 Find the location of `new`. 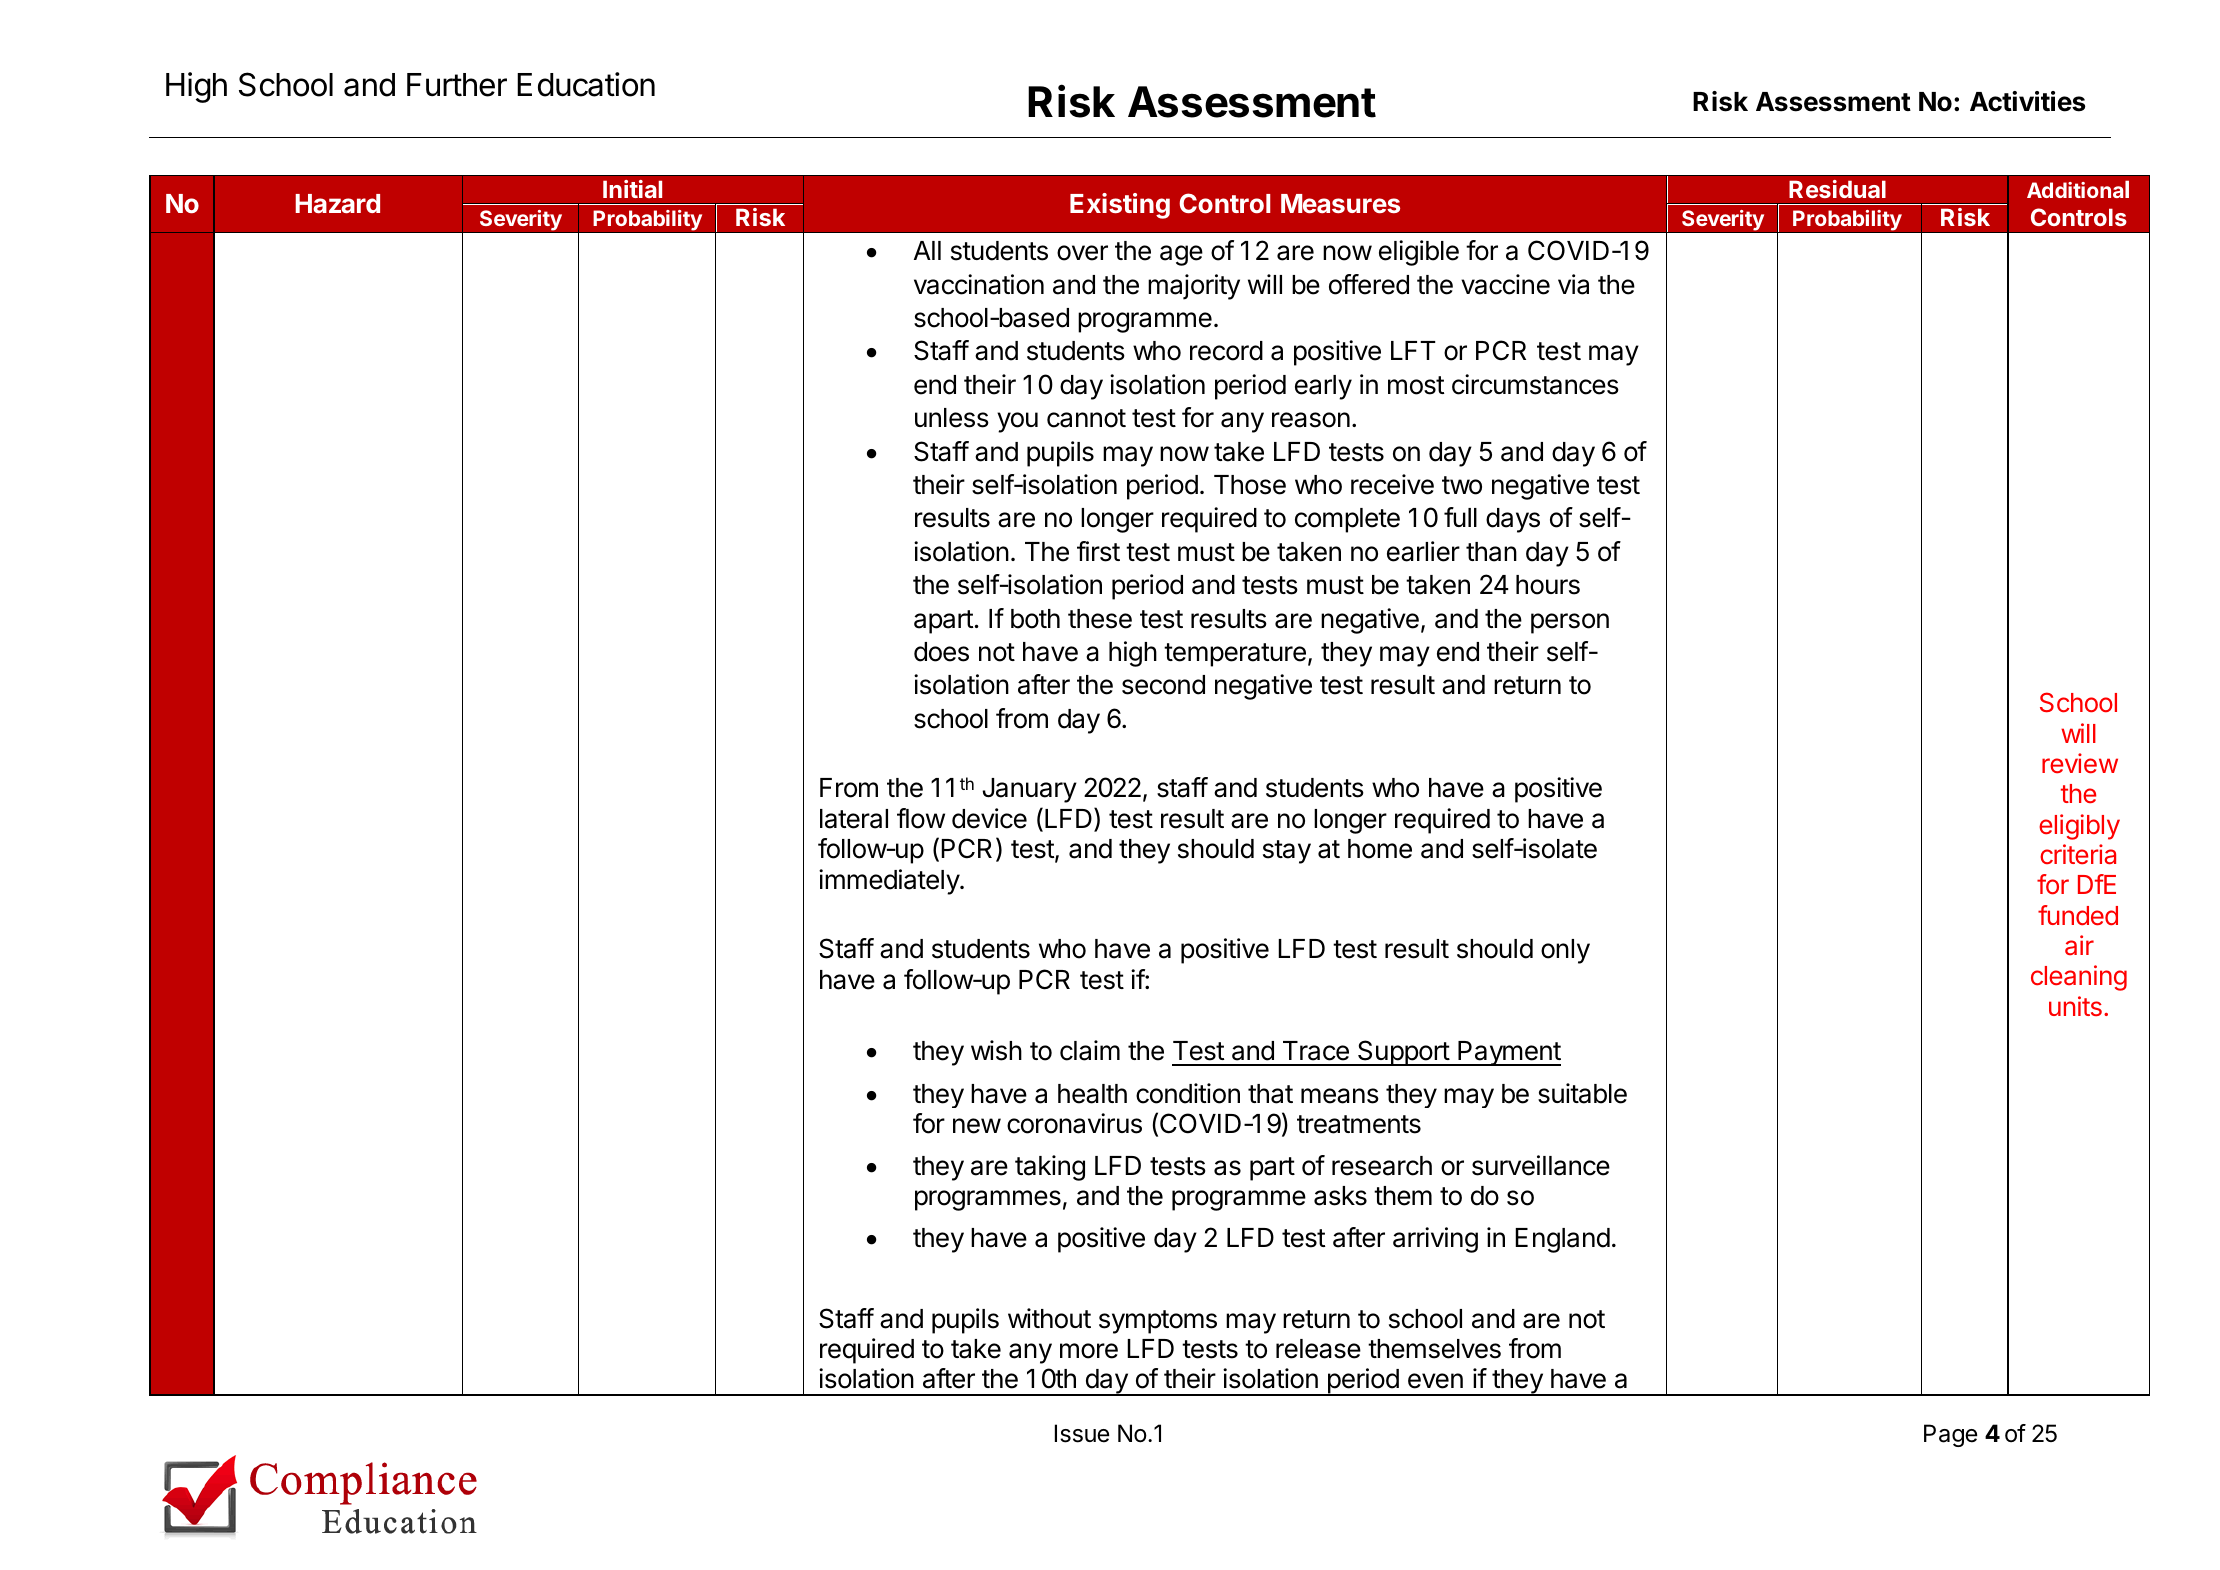

new is located at coordinates (977, 1126).
